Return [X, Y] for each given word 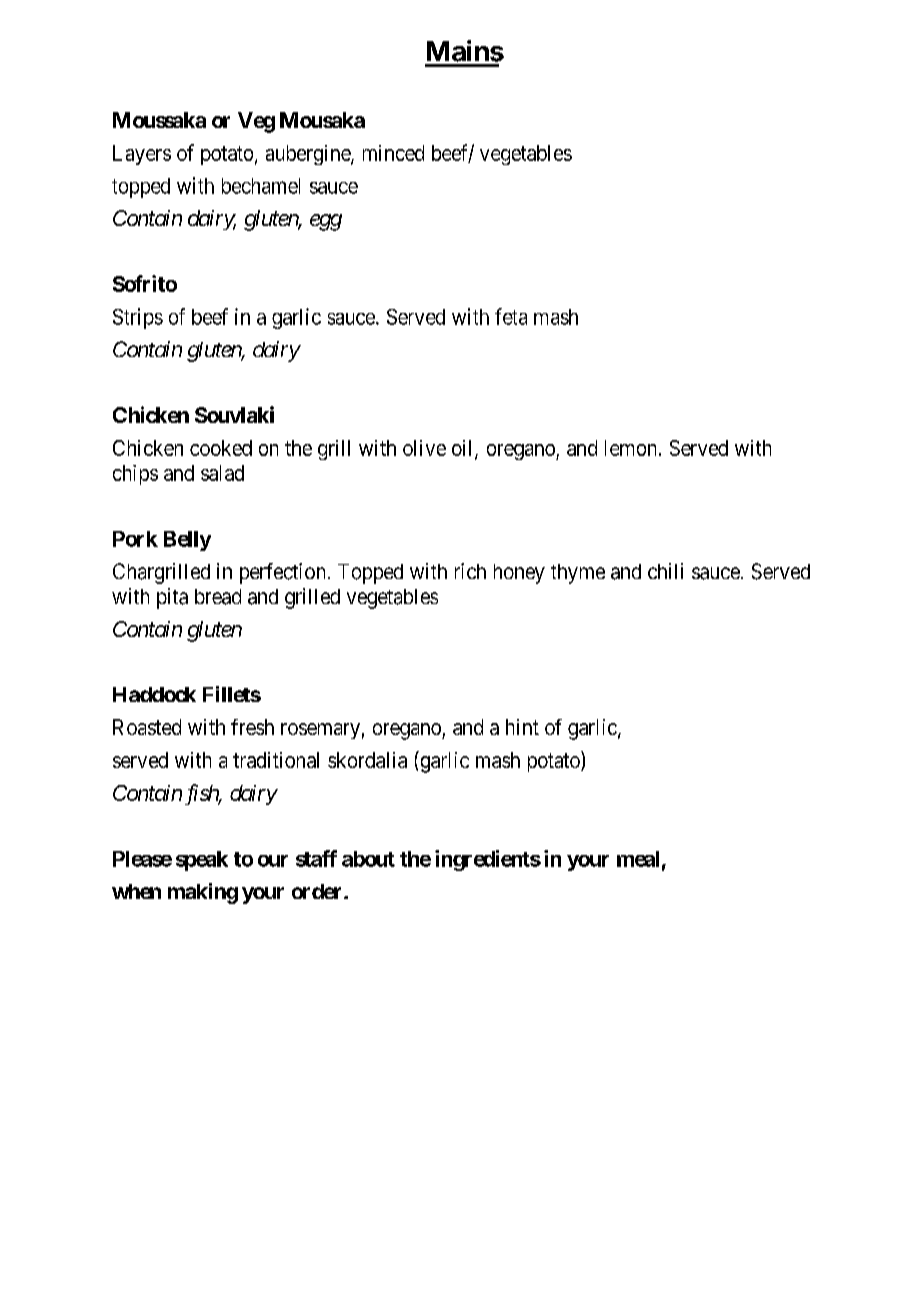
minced [393, 153]
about [368, 859]
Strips [138, 318]
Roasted [147, 727]
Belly [187, 541]
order [318, 891]
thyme [578, 574]
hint [522, 727]
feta [511, 316]
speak [202, 861]
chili [665, 571]
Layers [142, 155]
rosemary [320, 731]
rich [470, 571]
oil [464, 449]
